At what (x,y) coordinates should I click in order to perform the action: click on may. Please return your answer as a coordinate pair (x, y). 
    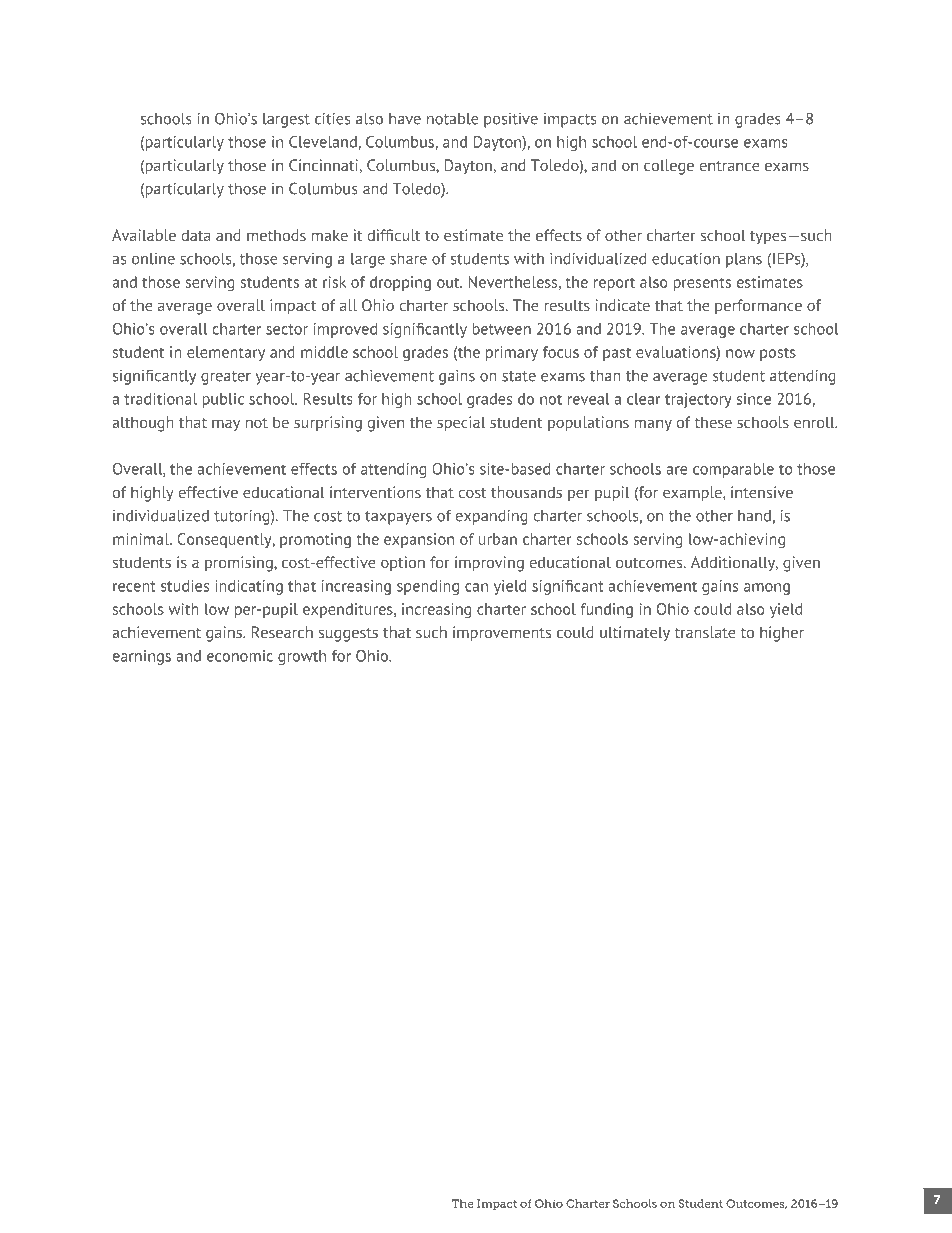
    Looking at the image, I should click on (226, 425).
